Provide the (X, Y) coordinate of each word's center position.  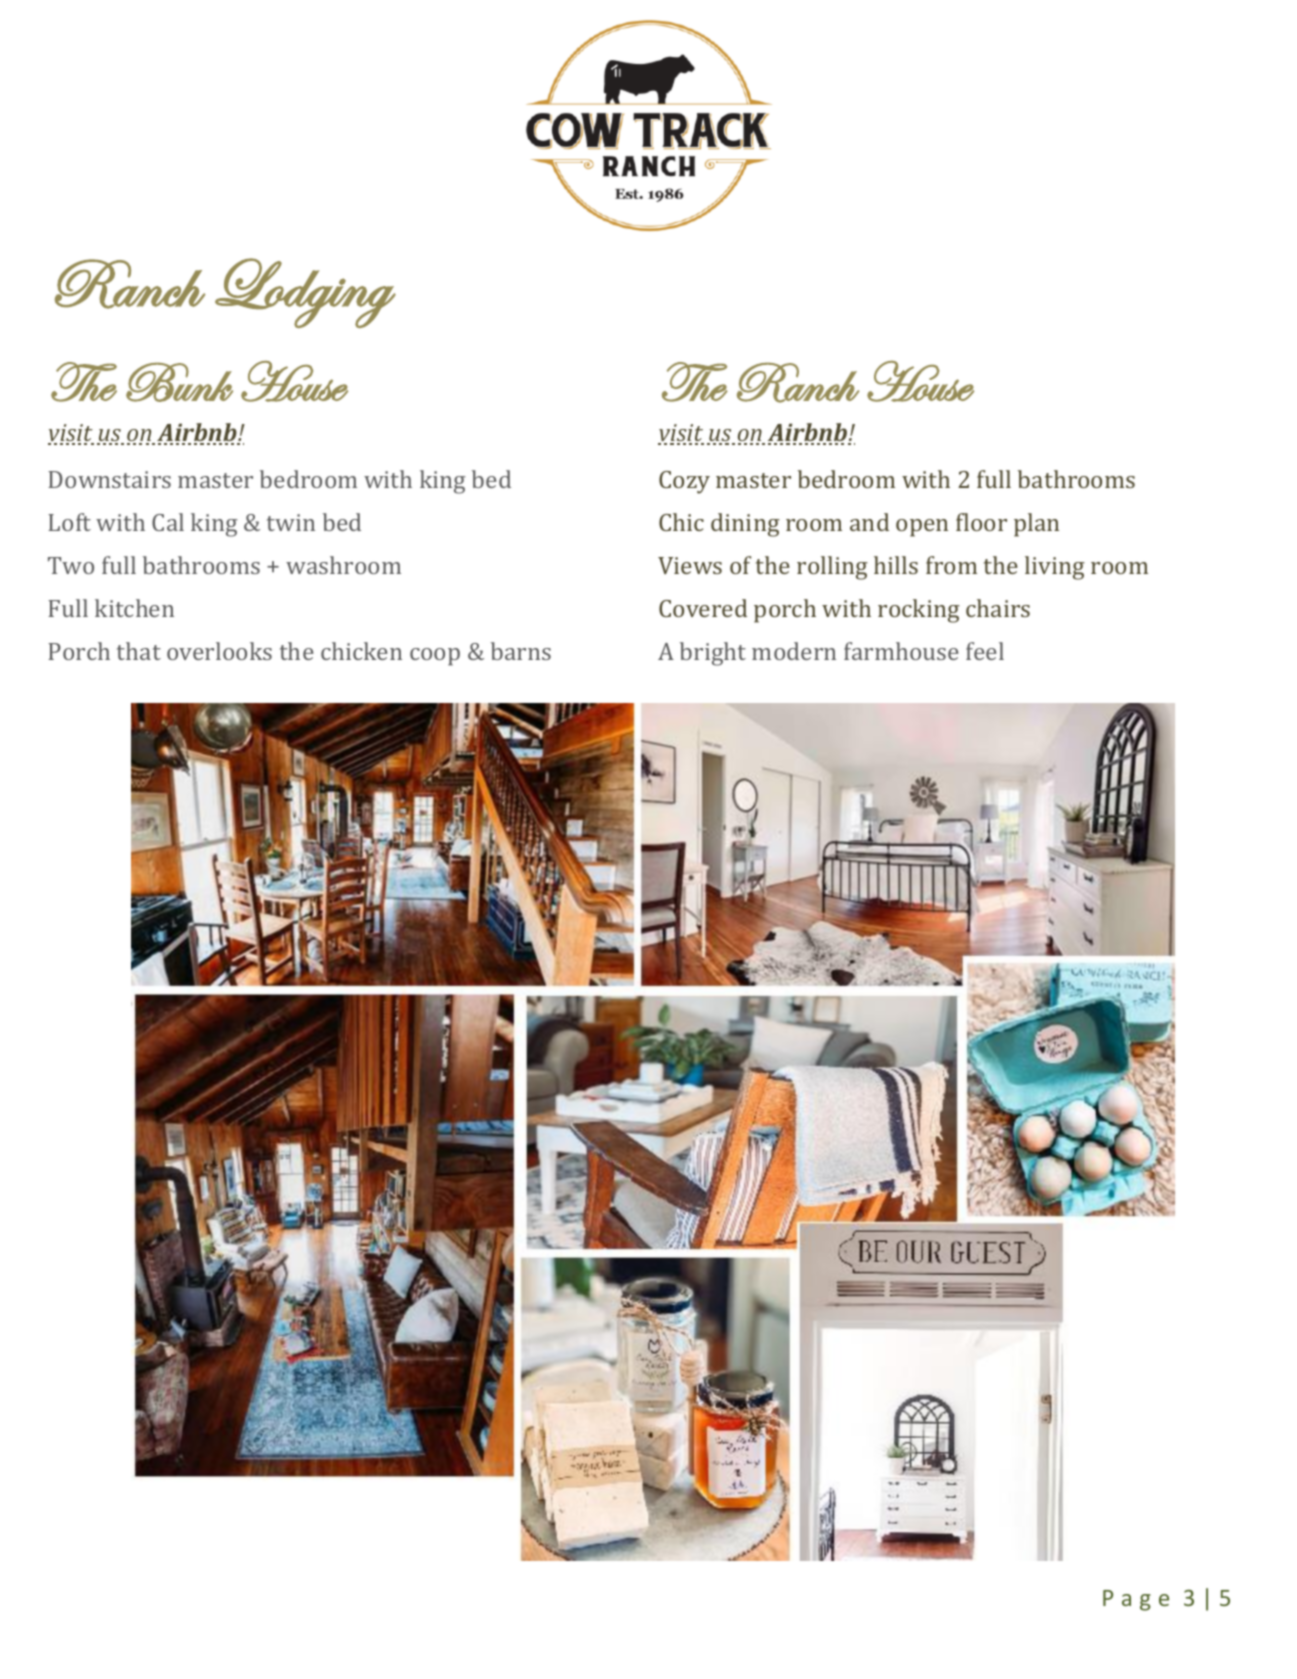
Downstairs (109, 479)
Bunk (179, 382)
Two (71, 565)
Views (690, 565)
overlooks (219, 651)
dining (745, 525)
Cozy (684, 482)
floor (981, 522)
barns (521, 651)
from (951, 565)
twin (291, 522)
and (869, 522)
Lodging (305, 293)
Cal (168, 522)
